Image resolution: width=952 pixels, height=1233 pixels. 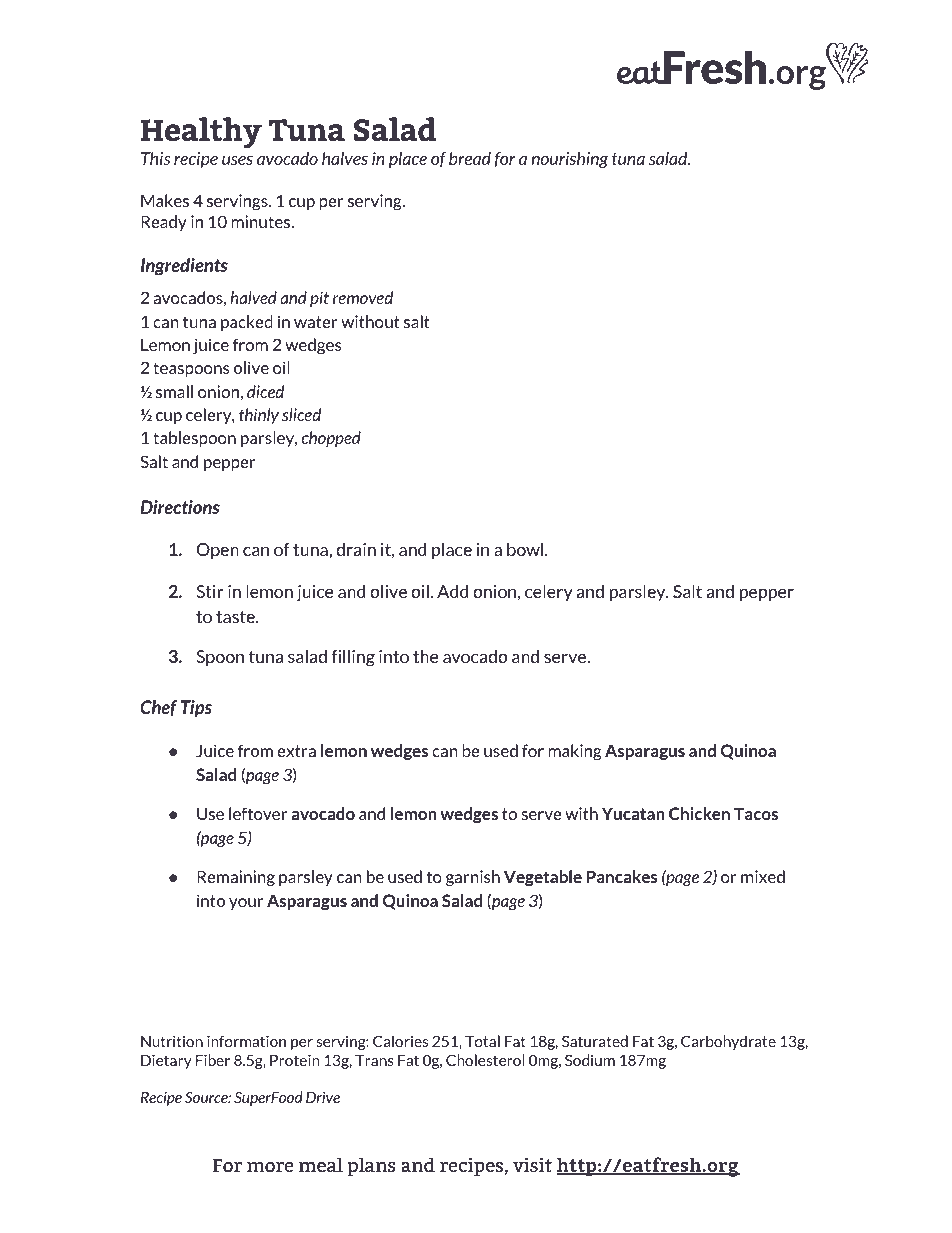 What do you see at coordinates (699, 813) in the screenshot?
I see `Chicken` at bounding box center [699, 813].
